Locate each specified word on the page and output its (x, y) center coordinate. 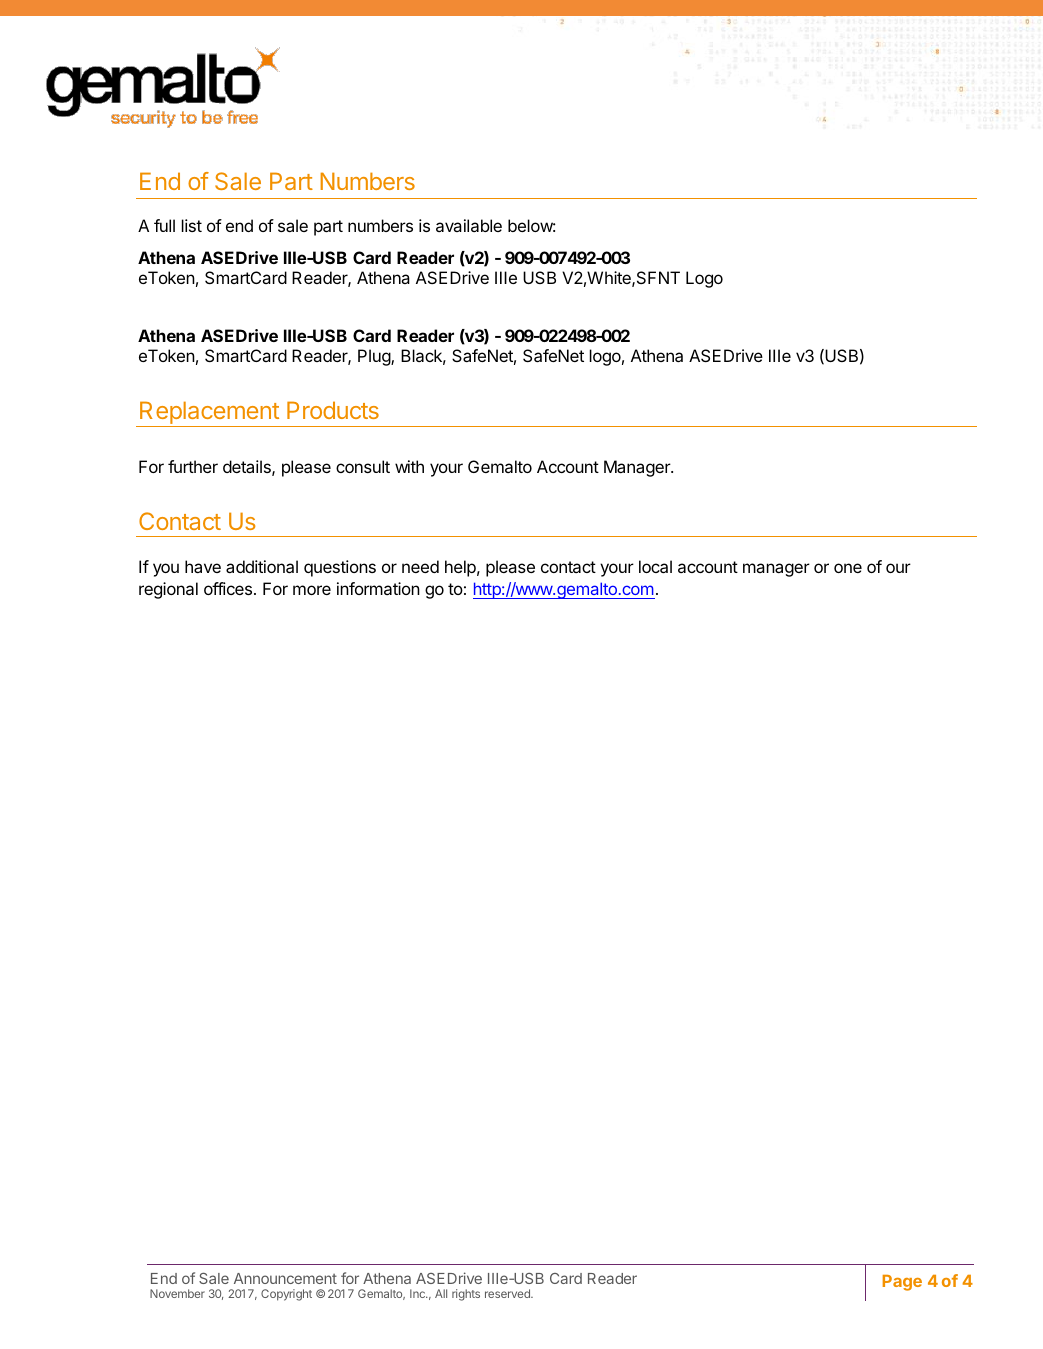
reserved (508, 1293)
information (378, 588)
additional (262, 566)
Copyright (286, 1295)
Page (902, 1283)
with (409, 466)
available (469, 225)
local (655, 566)
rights (466, 1295)
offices (228, 588)
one (848, 568)
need (420, 566)
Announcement (285, 1278)
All (441, 1293)
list (192, 225)
